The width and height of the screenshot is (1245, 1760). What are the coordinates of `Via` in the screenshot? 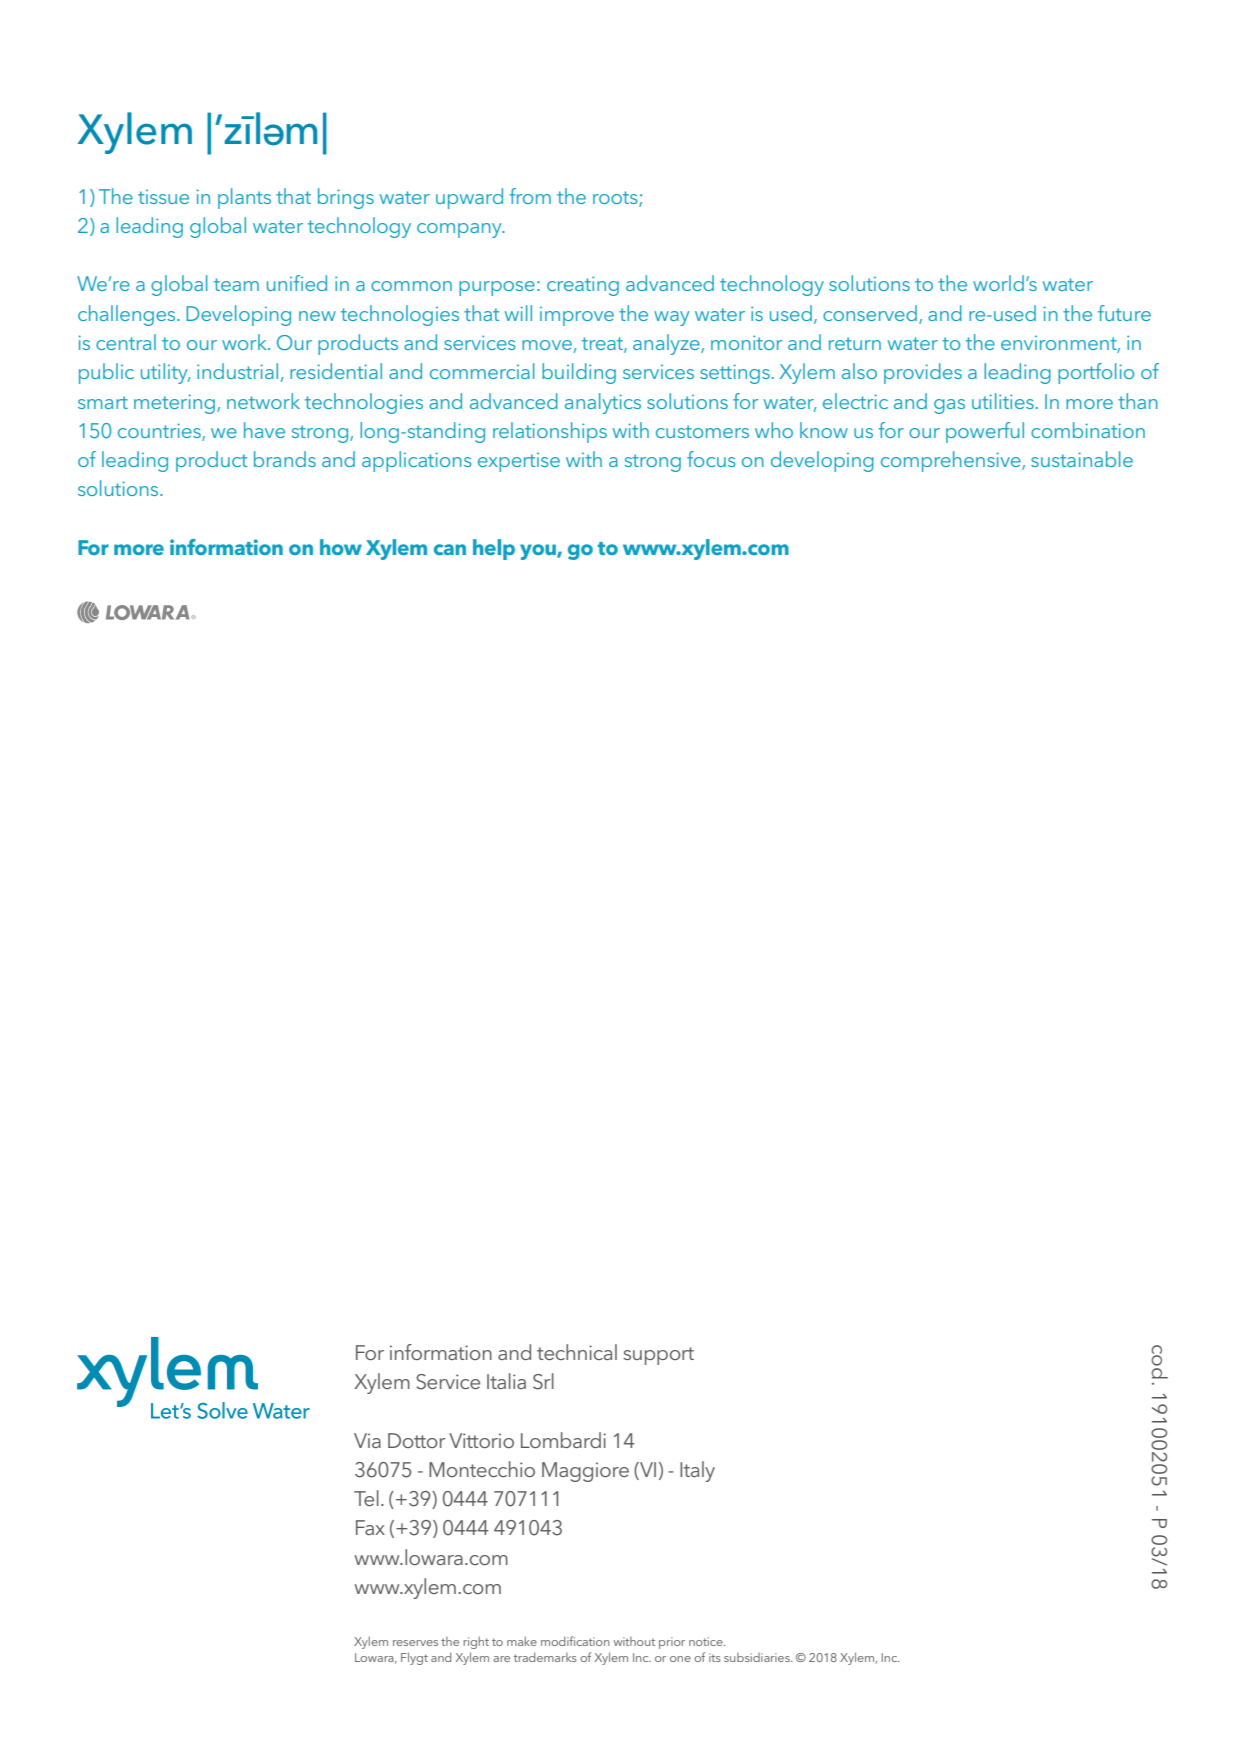 It's located at (367, 1440).
